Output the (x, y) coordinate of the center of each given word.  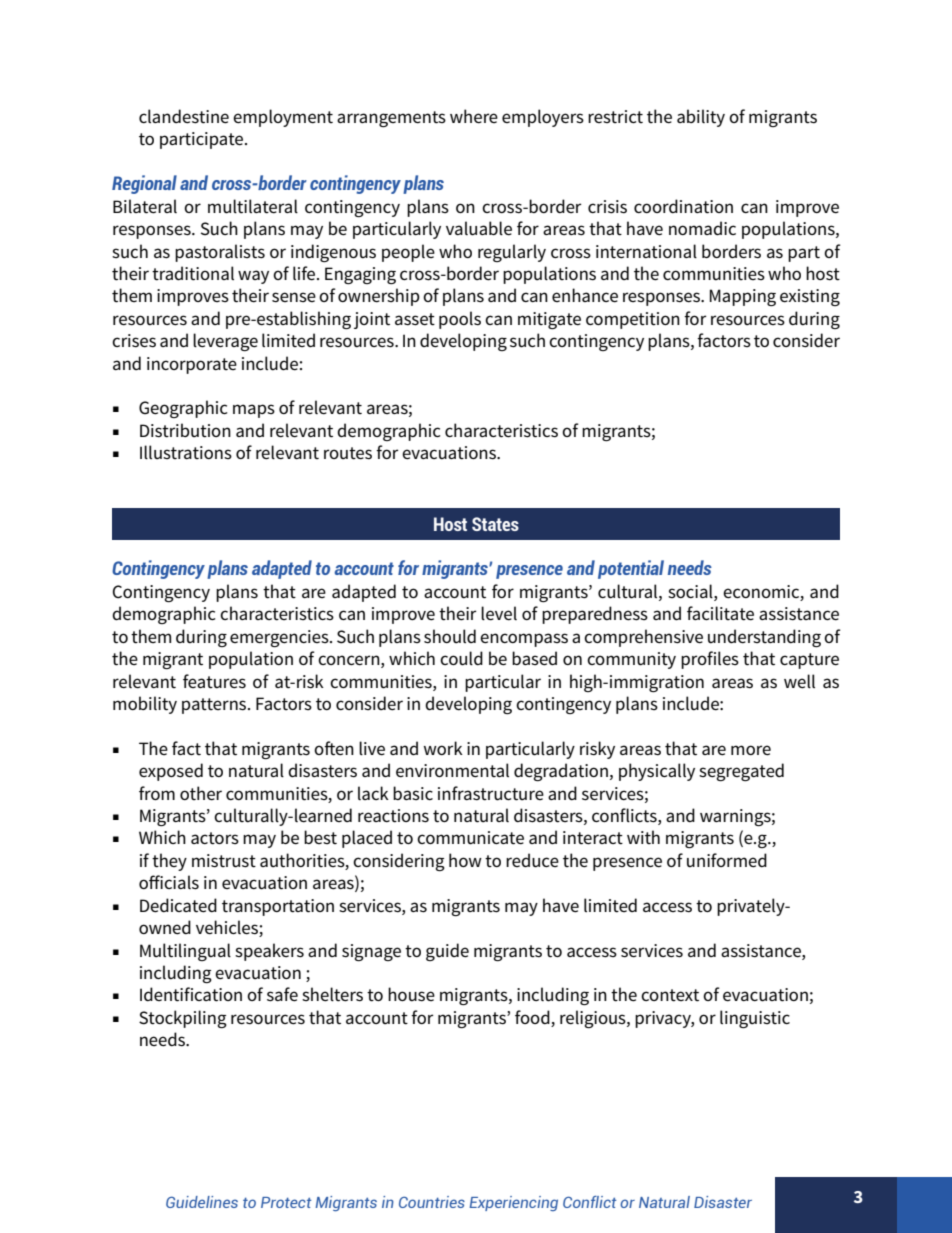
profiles (710, 660)
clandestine (184, 116)
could (461, 658)
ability (701, 118)
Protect (286, 1202)
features (214, 681)
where (474, 116)
